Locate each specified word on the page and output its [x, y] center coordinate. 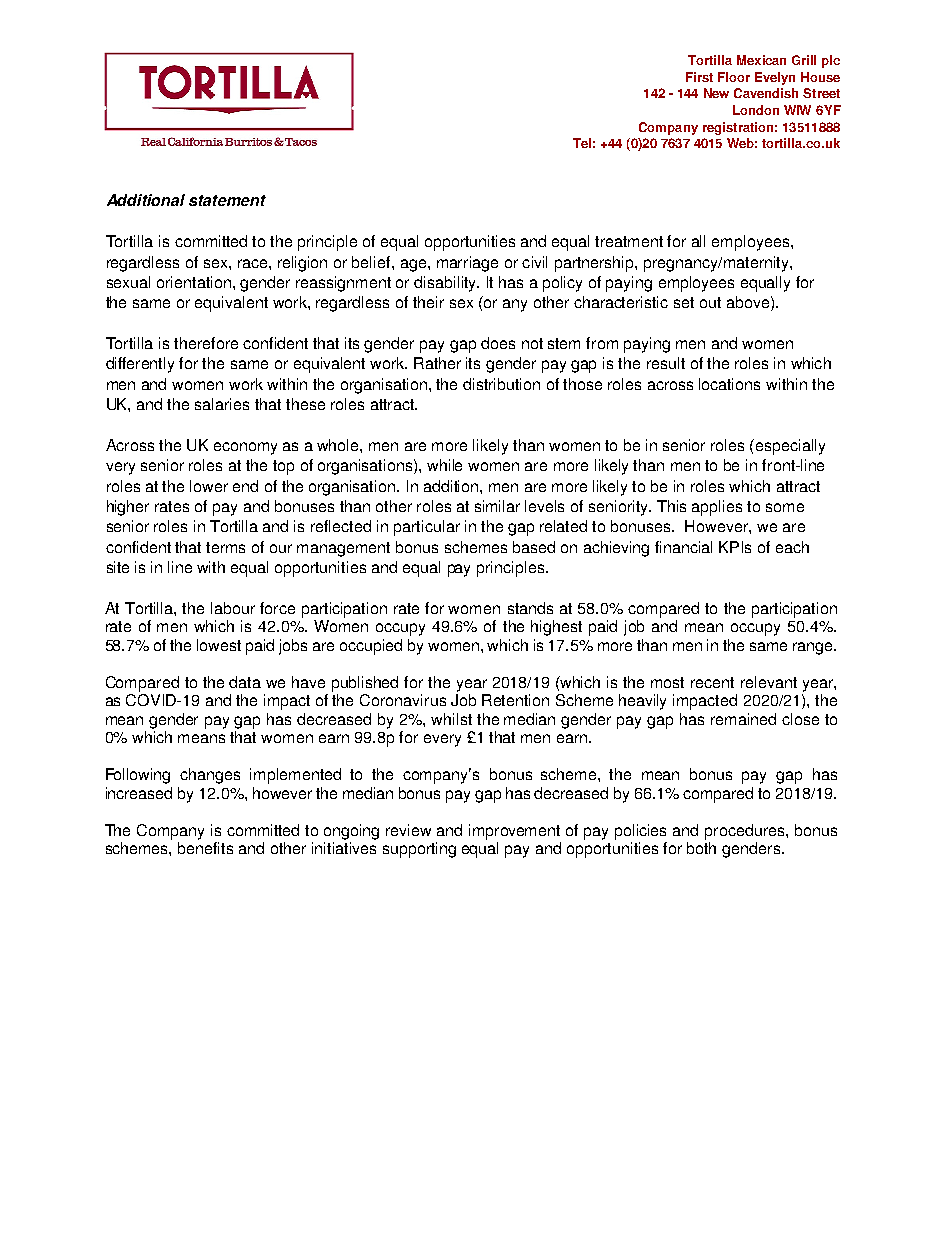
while [444, 465]
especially [790, 447]
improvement [514, 832]
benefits [205, 848]
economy [245, 448]
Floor [734, 77]
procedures [746, 832]
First [699, 77]
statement [227, 200]
